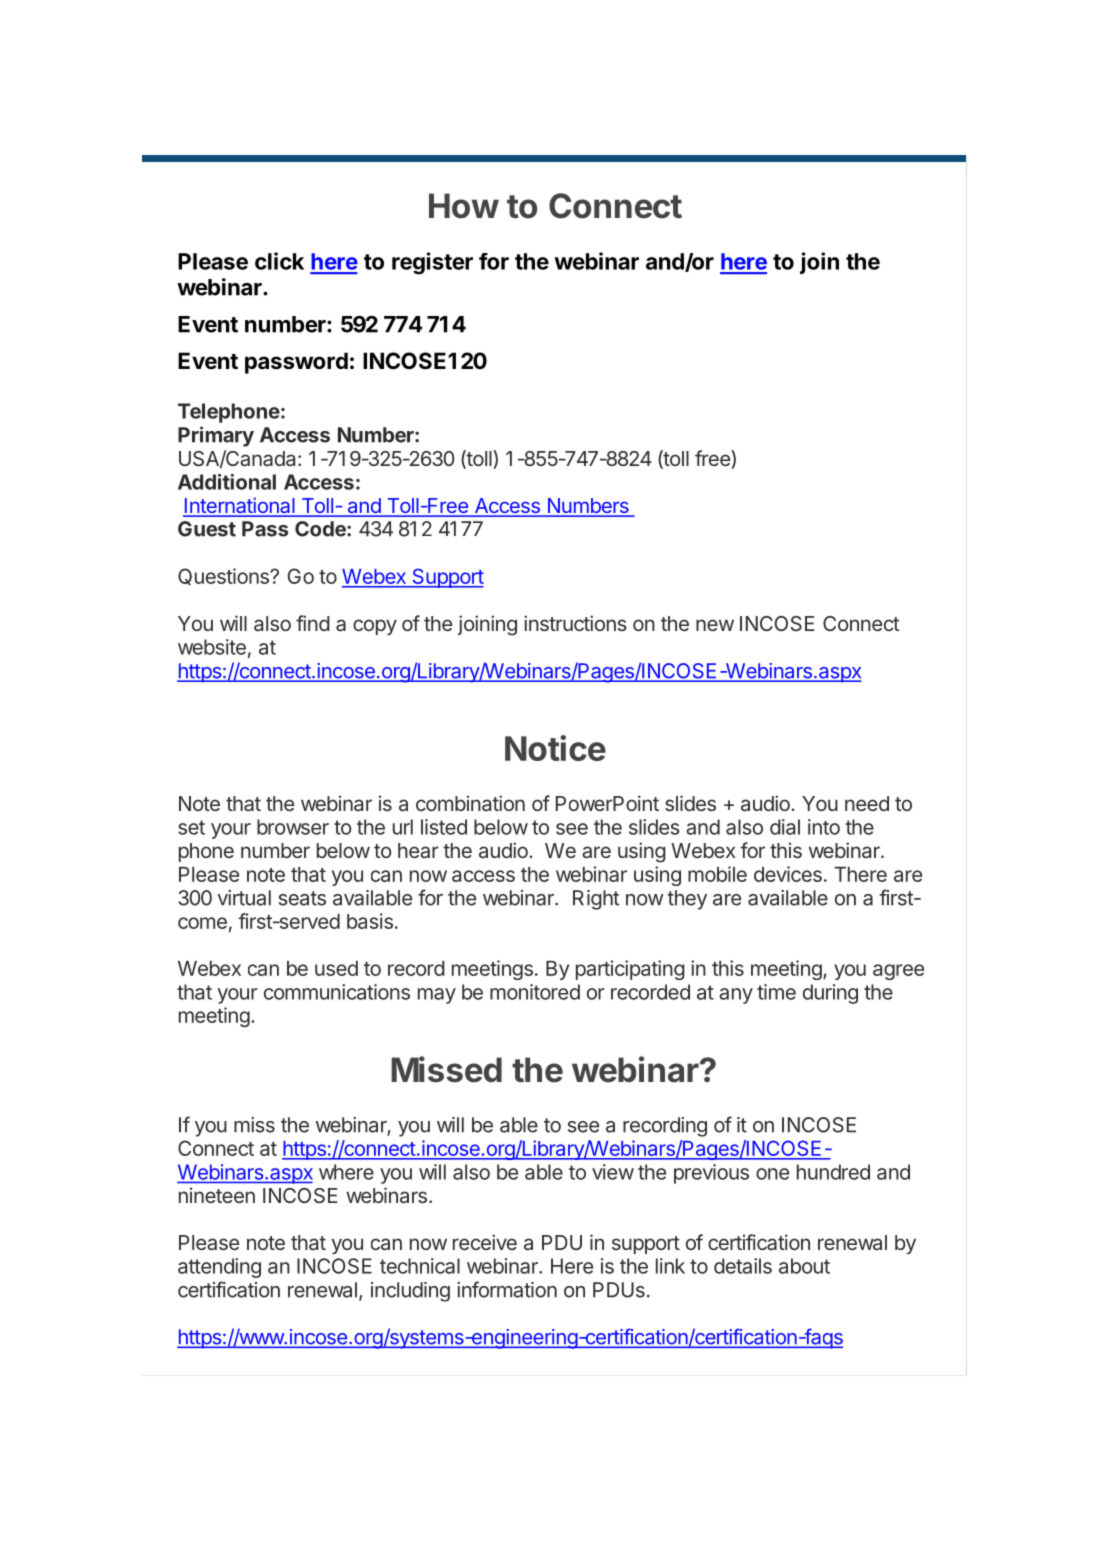 The width and height of the image is (1108, 1567). I want to click on Right, so click(596, 900).
